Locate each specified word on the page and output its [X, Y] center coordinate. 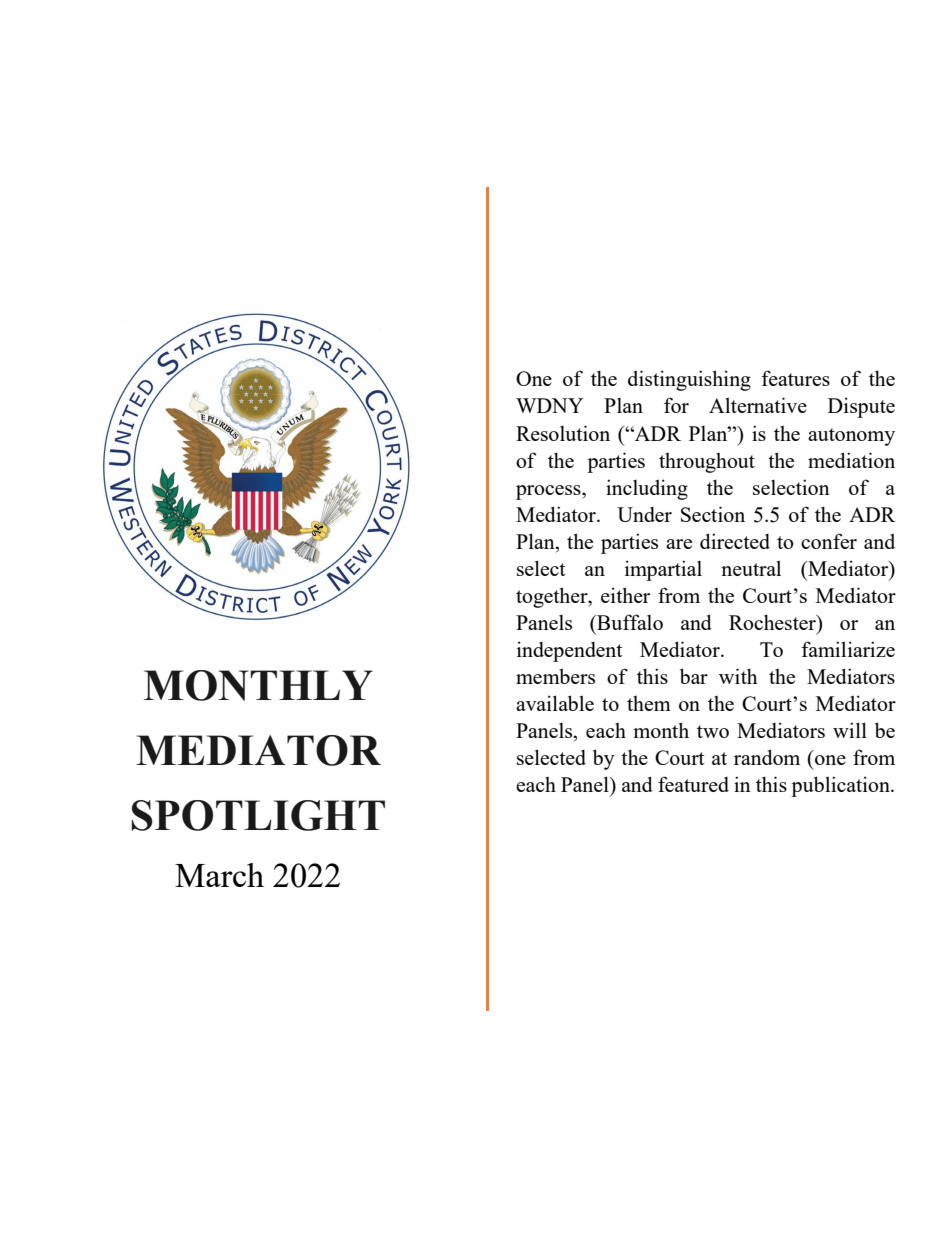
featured [693, 784]
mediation [851, 460]
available [555, 703]
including [647, 489]
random [767, 757]
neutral [751, 568]
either [625, 595]
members [555, 676]
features [795, 378]
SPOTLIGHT [258, 815]
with [738, 676]
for [676, 405]
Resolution [563, 433]
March [219, 875]
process [549, 492]
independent [570, 651]
